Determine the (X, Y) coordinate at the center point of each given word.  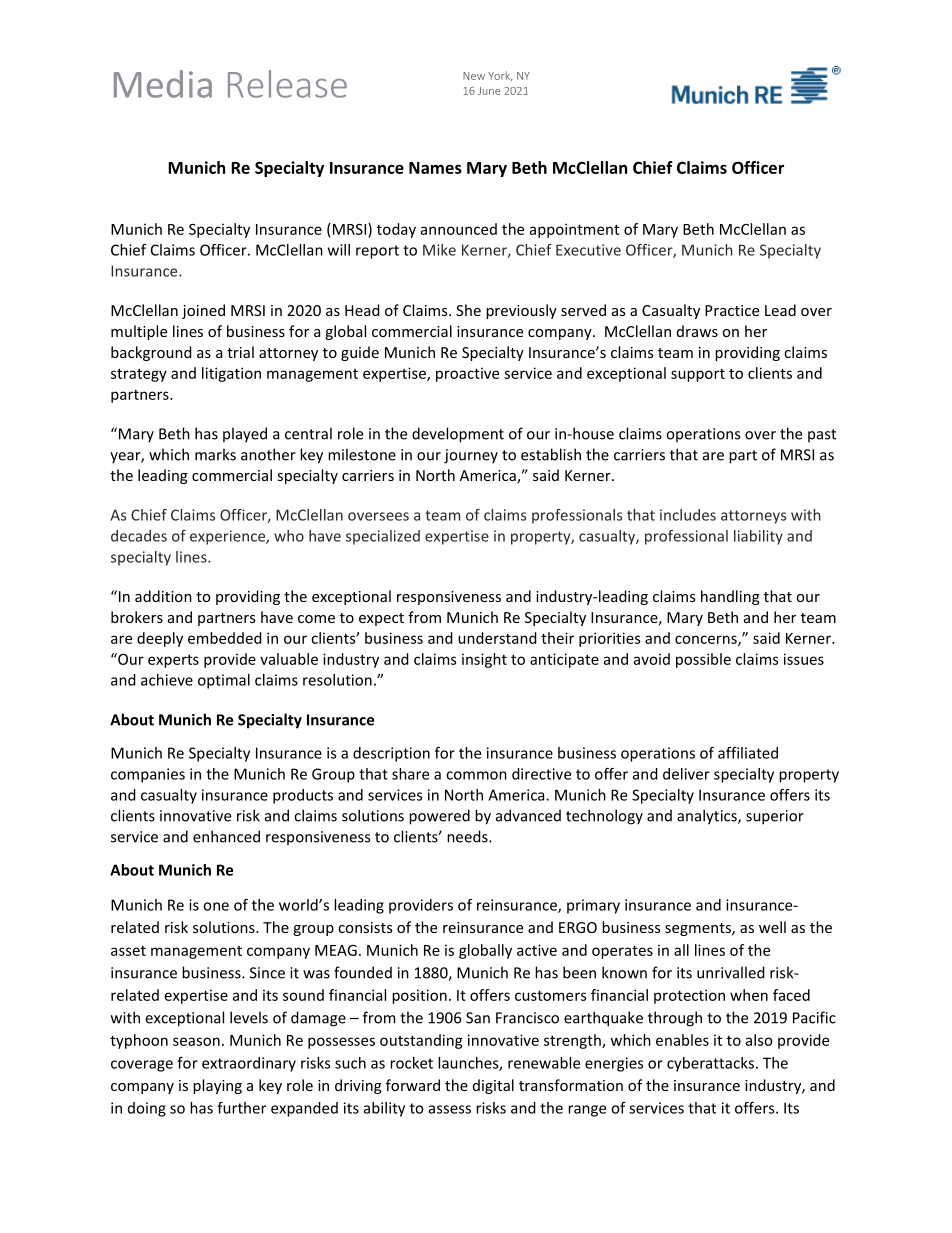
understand (497, 638)
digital (493, 1086)
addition (163, 596)
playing (217, 1086)
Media (163, 84)
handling (730, 597)
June (489, 91)
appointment (574, 230)
